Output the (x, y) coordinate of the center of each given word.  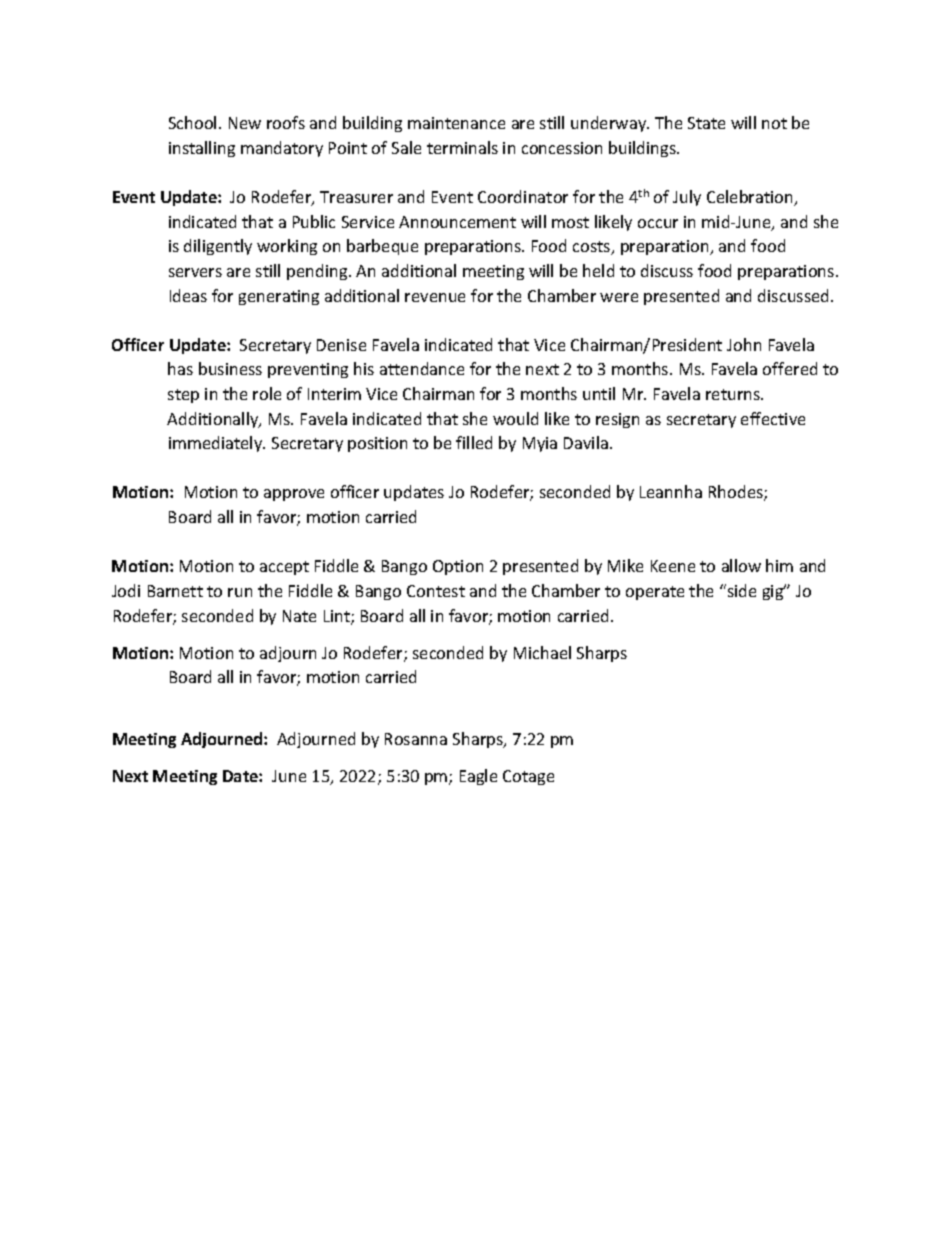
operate (655, 593)
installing (202, 149)
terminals (462, 147)
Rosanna (416, 739)
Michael (542, 652)
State (706, 123)
